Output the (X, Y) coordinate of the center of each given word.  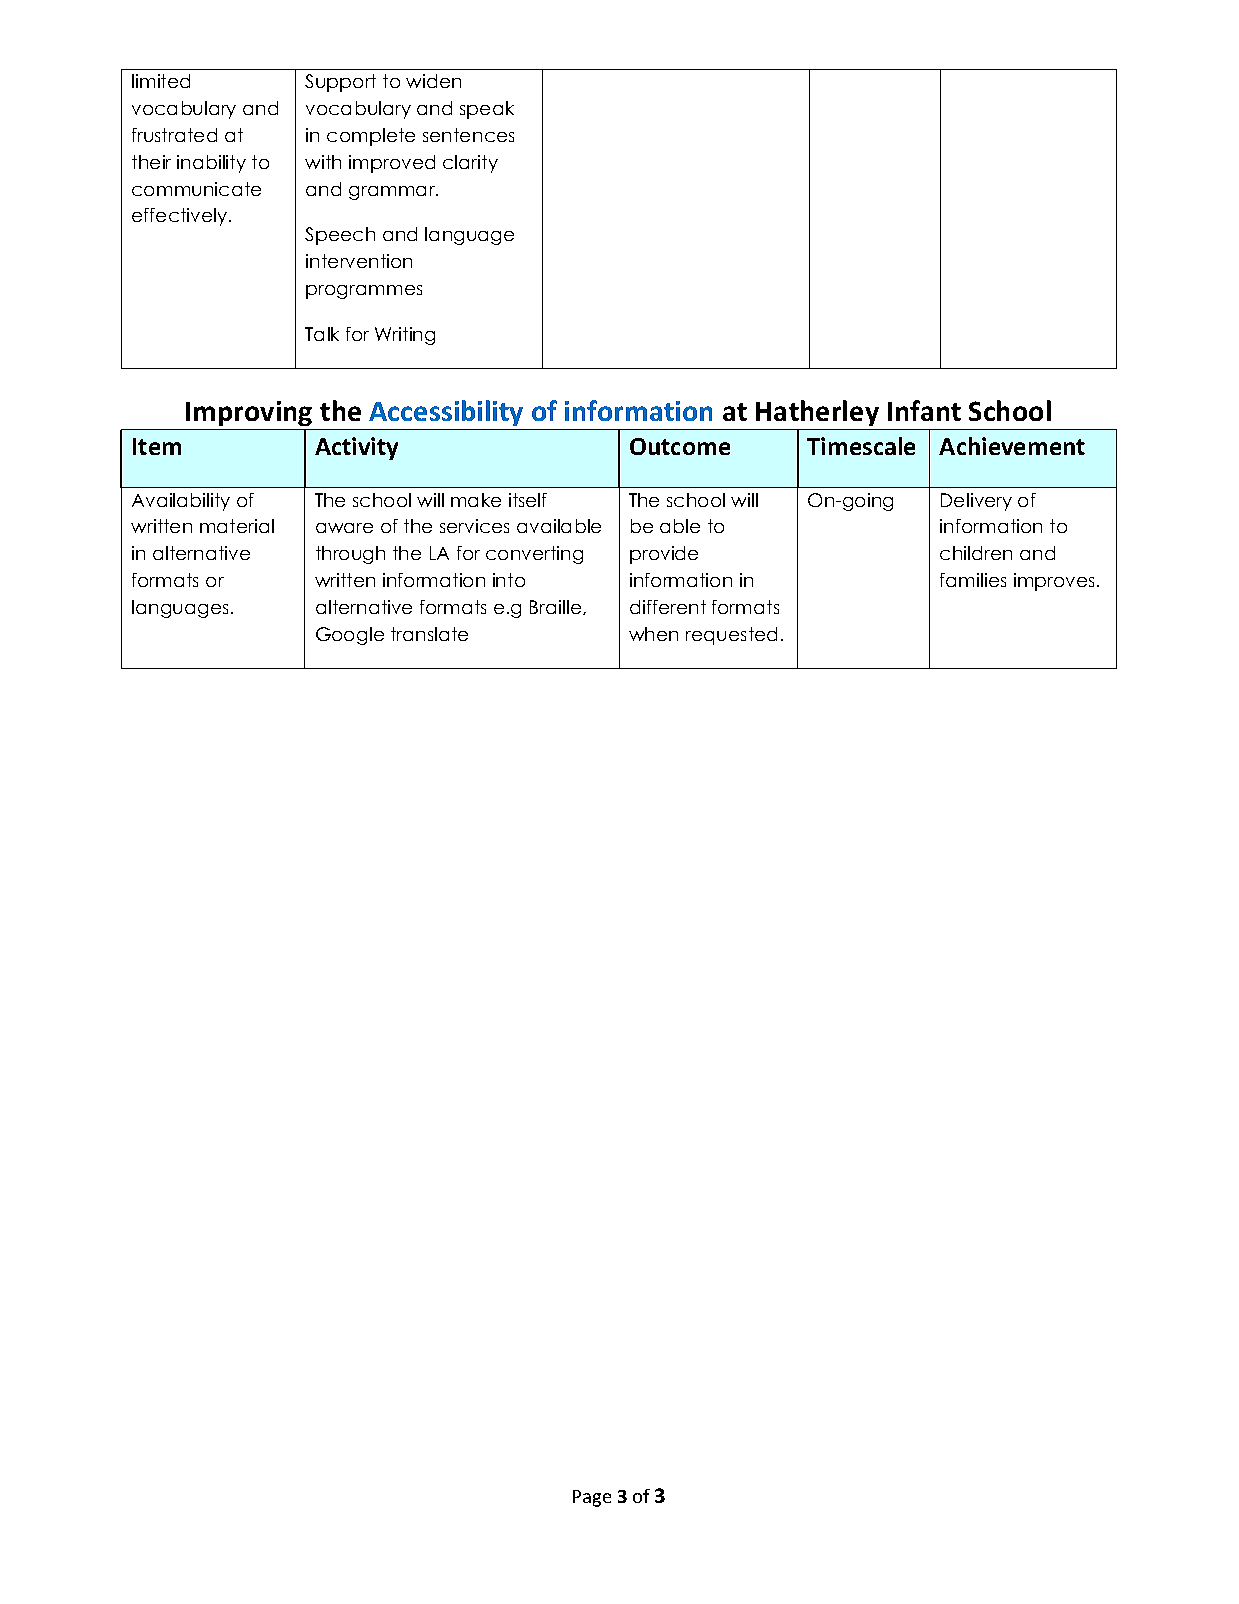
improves (1056, 582)
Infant (924, 410)
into (509, 580)
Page (592, 1498)
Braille (557, 607)
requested (731, 636)
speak (487, 110)
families (973, 580)
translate (429, 634)
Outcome (680, 446)
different (668, 607)
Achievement (1012, 446)
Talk (322, 334)
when (653, 634)
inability (211, 164)
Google (350, 636)
